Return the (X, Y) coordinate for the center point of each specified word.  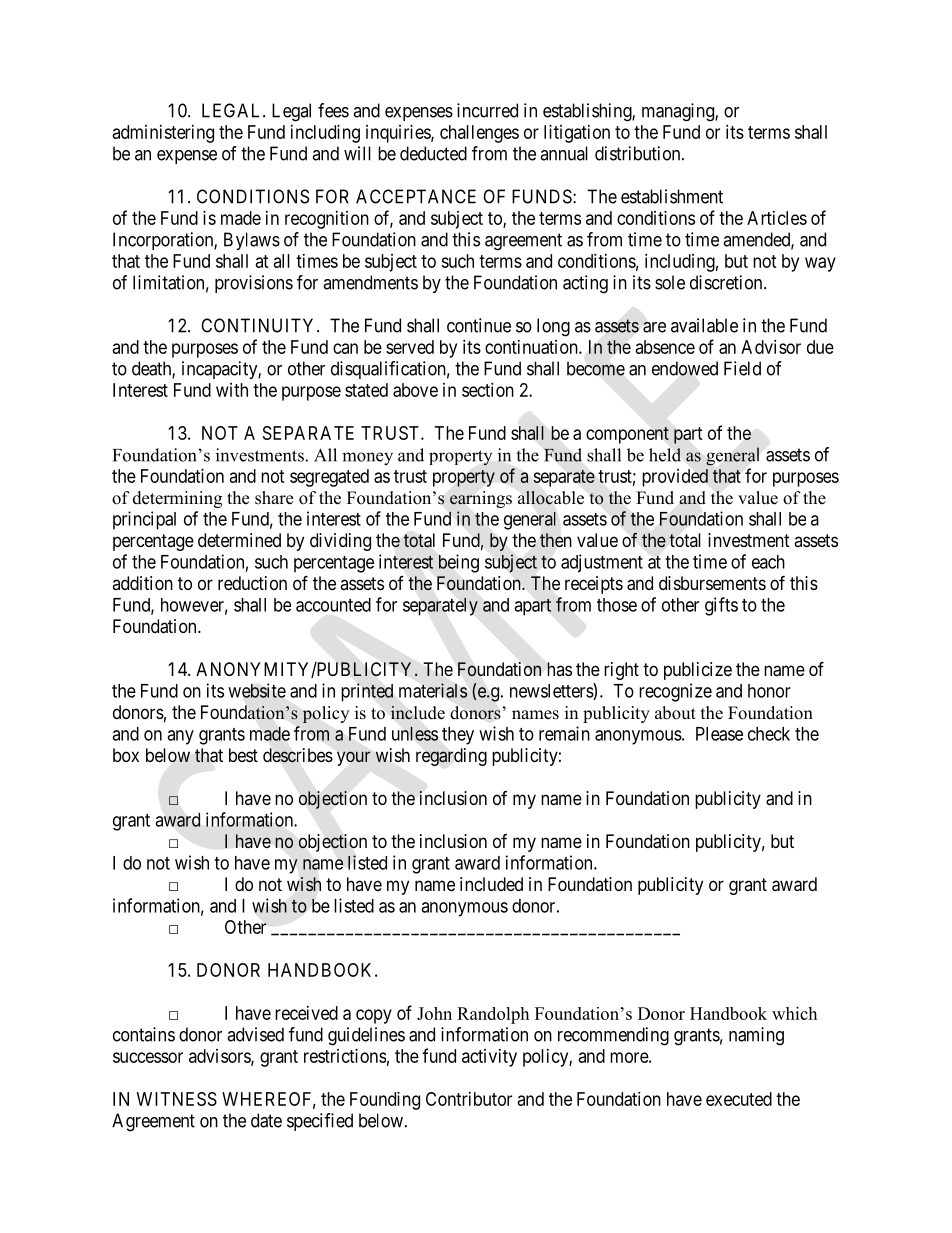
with (232, 390)
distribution (639, 153)
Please (719, 734)
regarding (451, 757)
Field (742, 368)
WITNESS (177, 1099)
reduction (252, 583)
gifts (721, 606)
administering (163, 134)
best (243, 755)
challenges (479, 134)
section (488, 390)
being (459, 563)
